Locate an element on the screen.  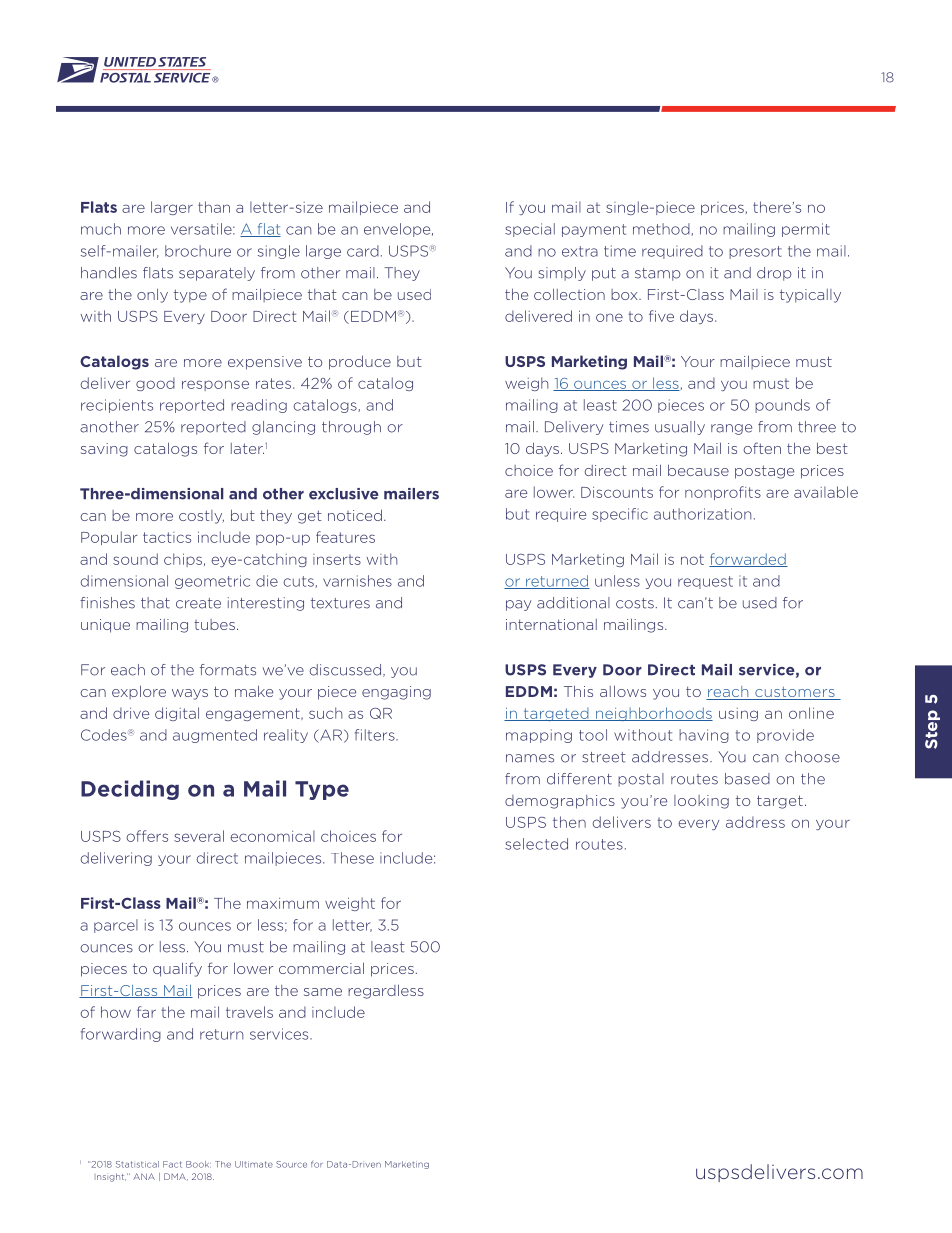
range is located at coordinates (731, 429).
